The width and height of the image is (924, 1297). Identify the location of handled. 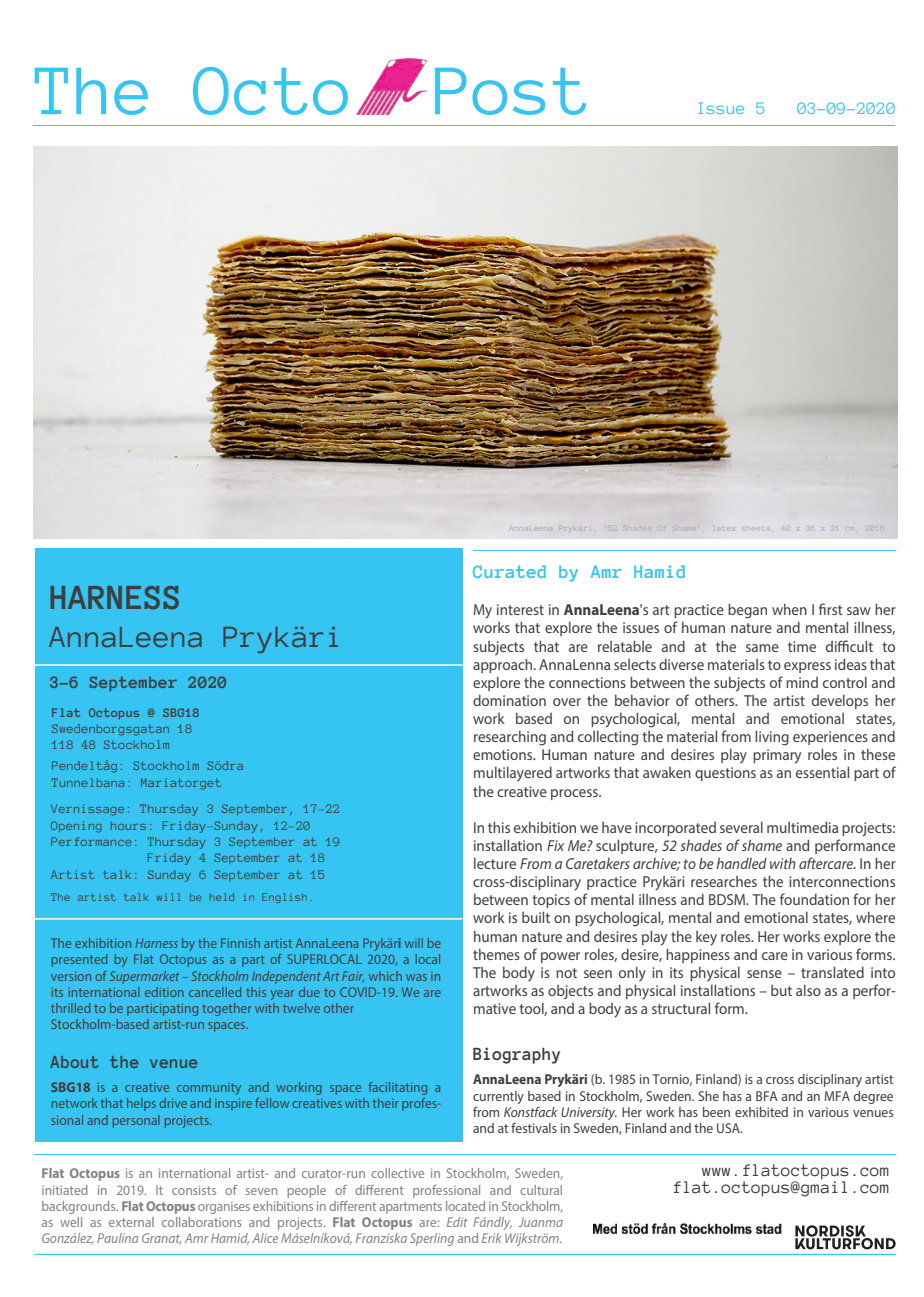
(741, 863).
